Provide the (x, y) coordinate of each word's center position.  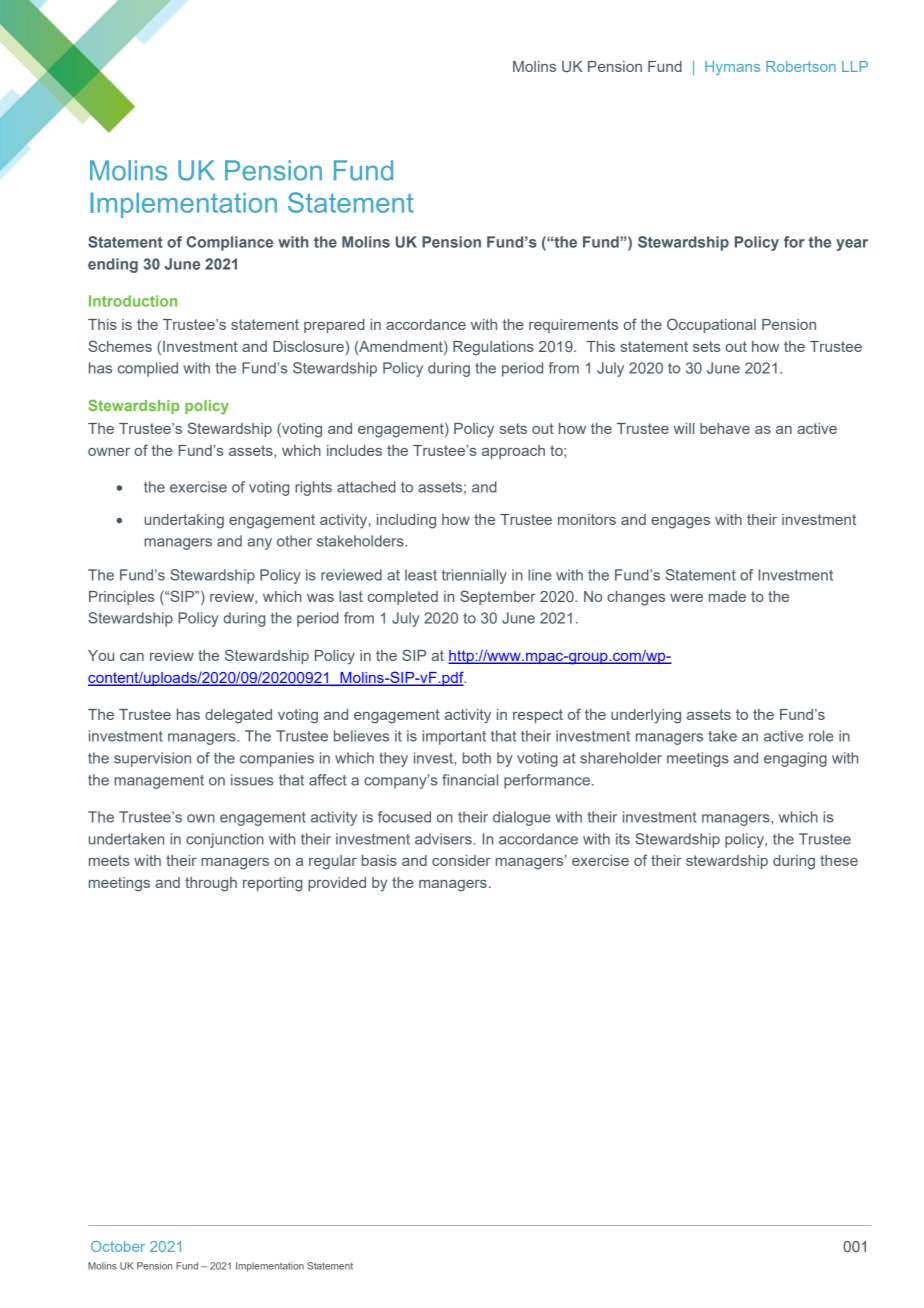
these (839, 860)
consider (461, 860)
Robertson (801, 66)
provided (337, 884)
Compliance (230, 243)
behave (725, 428)
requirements (573, 326)
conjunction (225, 840)
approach (513, 452)
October (118, 1246)
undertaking (184, 521)
